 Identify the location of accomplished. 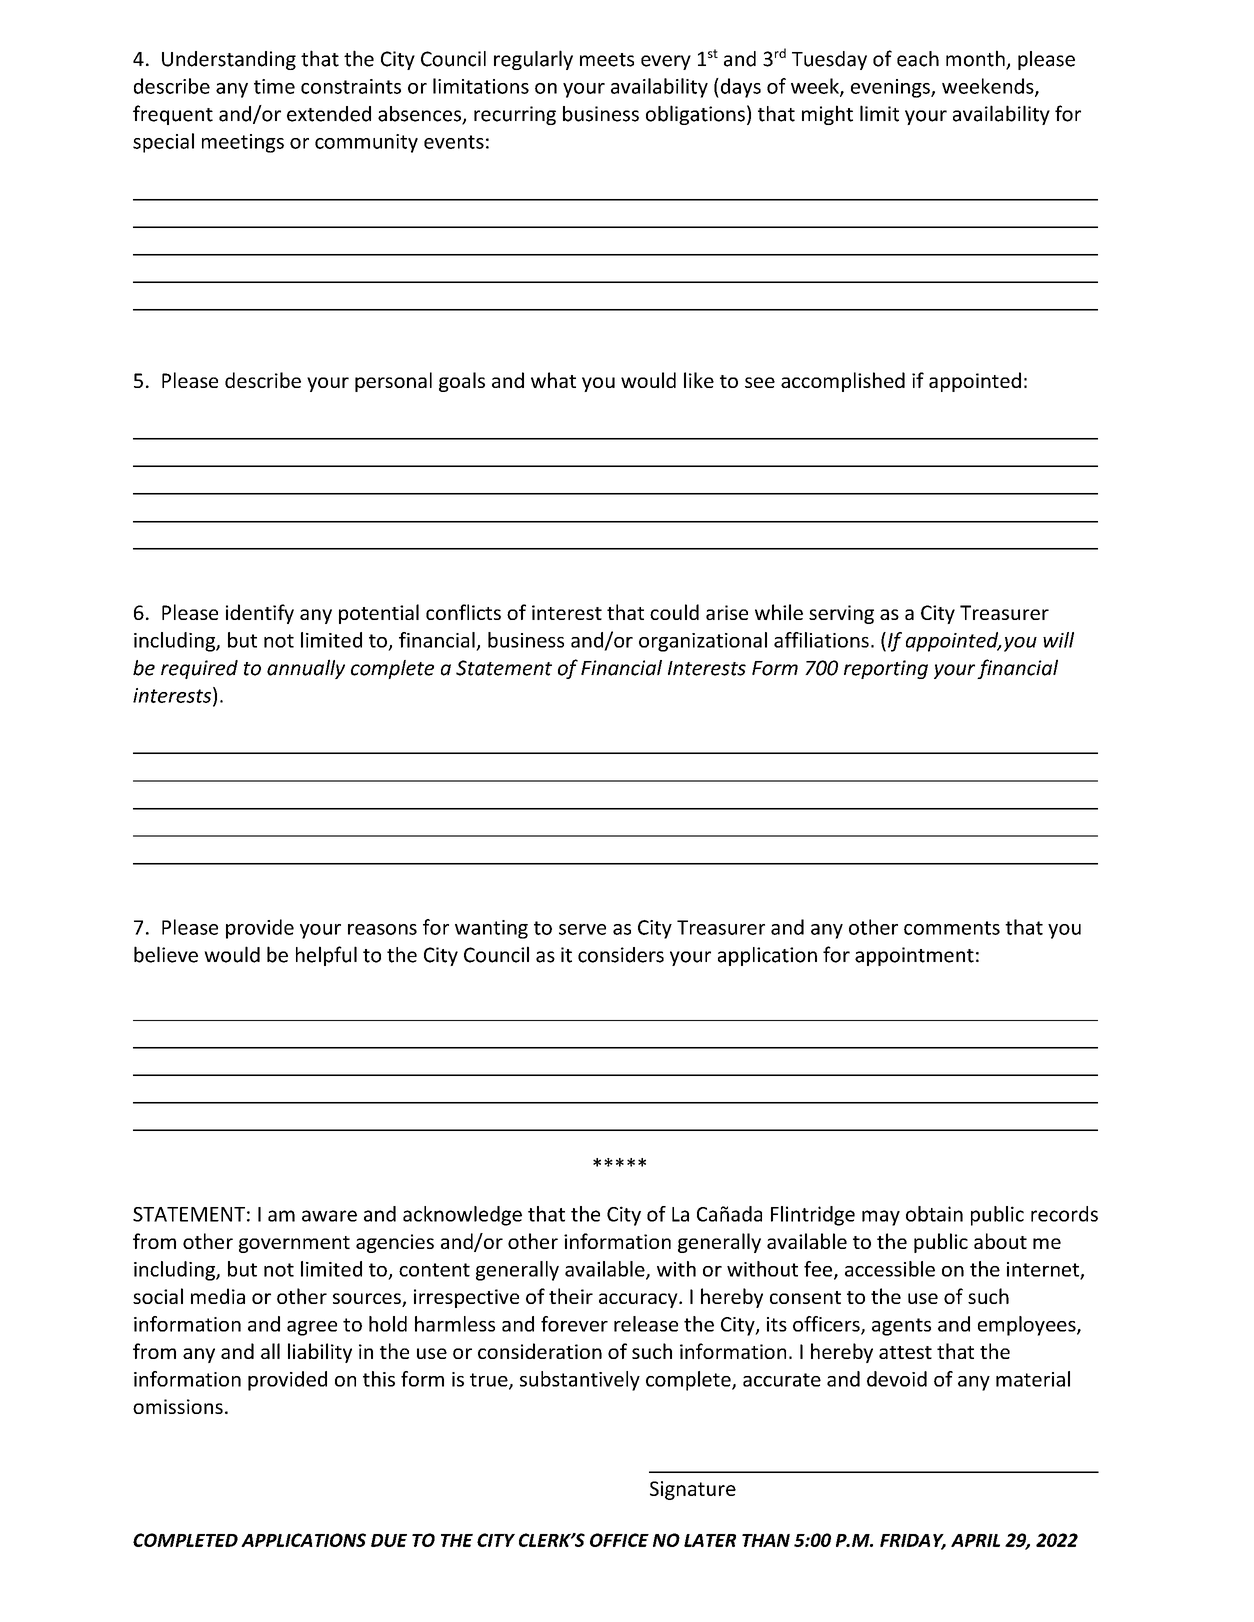
(843, 382).
